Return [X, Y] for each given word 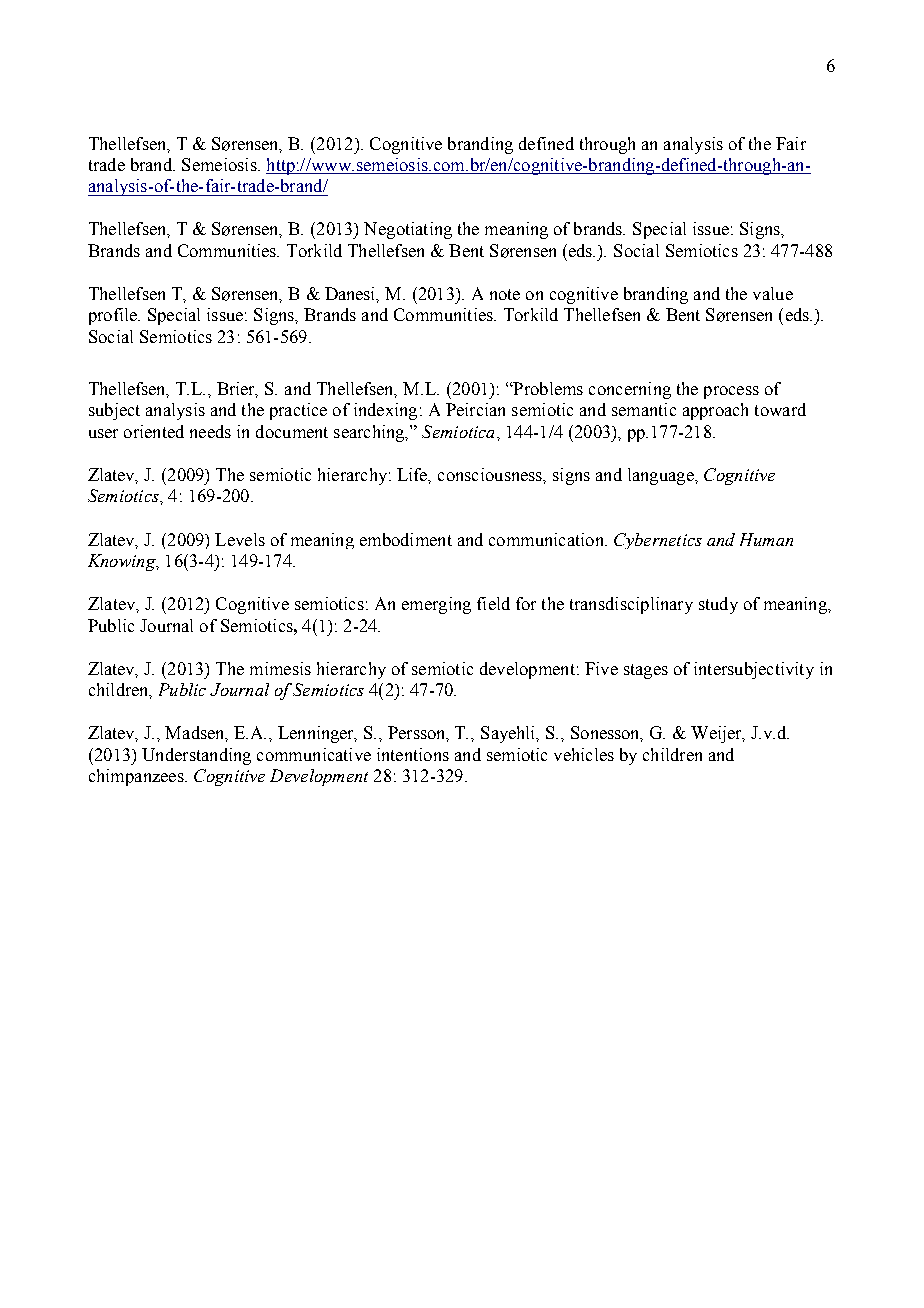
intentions [413, 754]
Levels [240, 539]
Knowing [123, 562]
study [718, 605]
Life [413, 475]
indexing [385, 411]
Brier [237, 390]
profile [114, 316]
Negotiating [408, 230]
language [662, 476]
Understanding [196, 756]
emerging [436, 605]
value [773, 293]
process [731, 392]
